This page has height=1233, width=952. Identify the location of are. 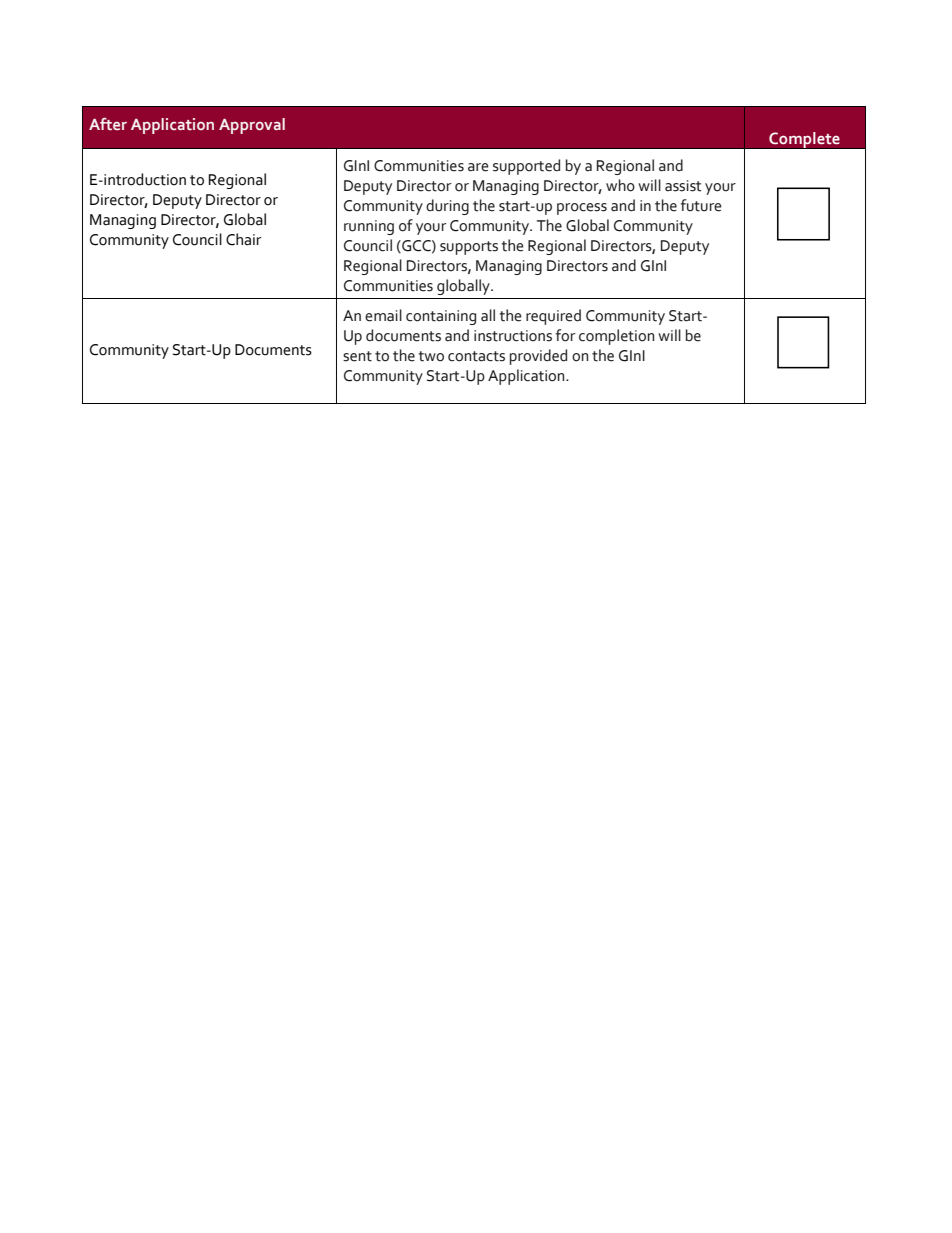
(478, 167).
